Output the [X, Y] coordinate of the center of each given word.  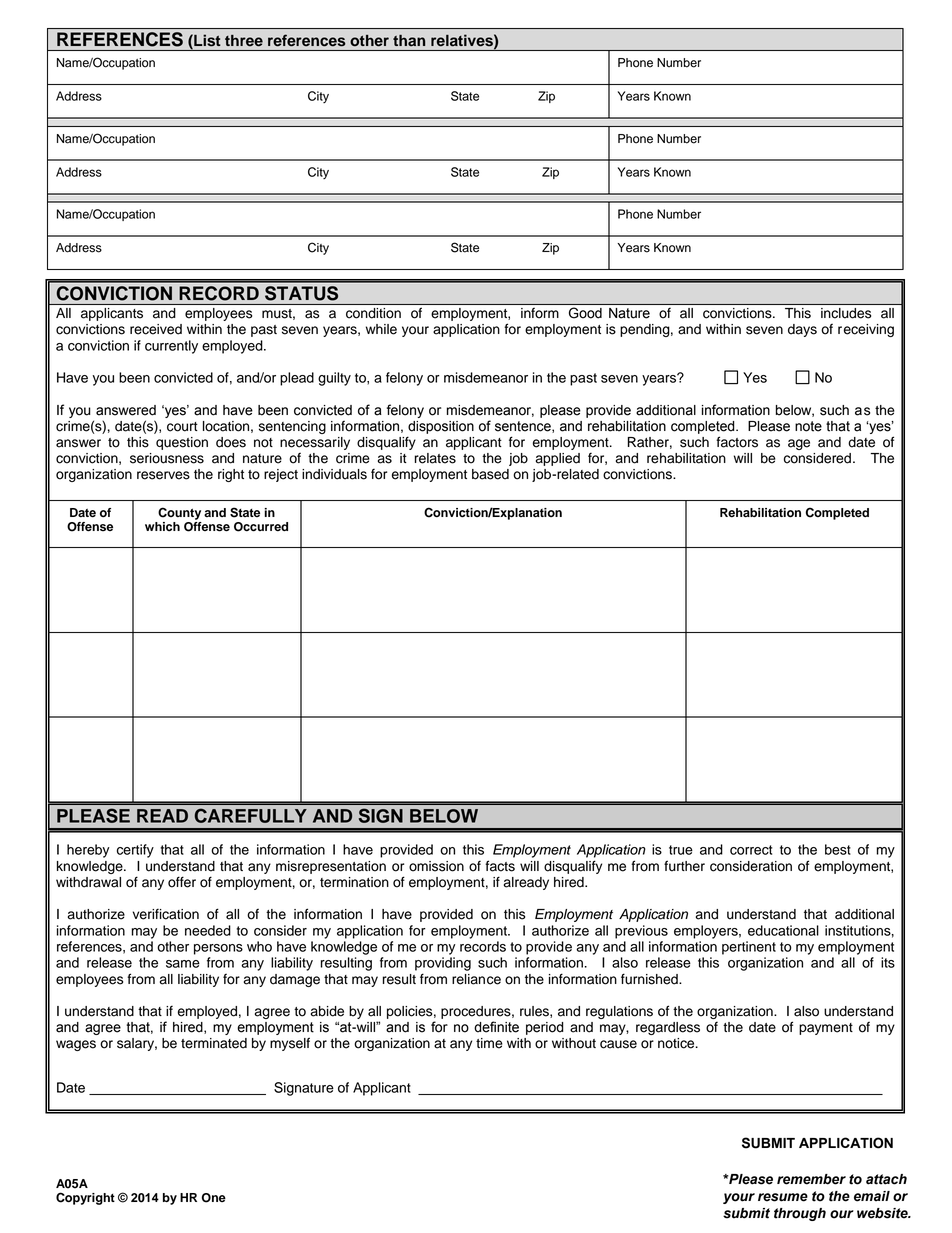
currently [171, 347]
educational [783, 930]
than [409, 40]
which [162, 527]
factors [737, 442]
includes [846, 313]
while [381, 329]
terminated [214, 1043]
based [490, 474]
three [244, 40]
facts [500, 866]
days [802, 330]
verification [166, 914]
